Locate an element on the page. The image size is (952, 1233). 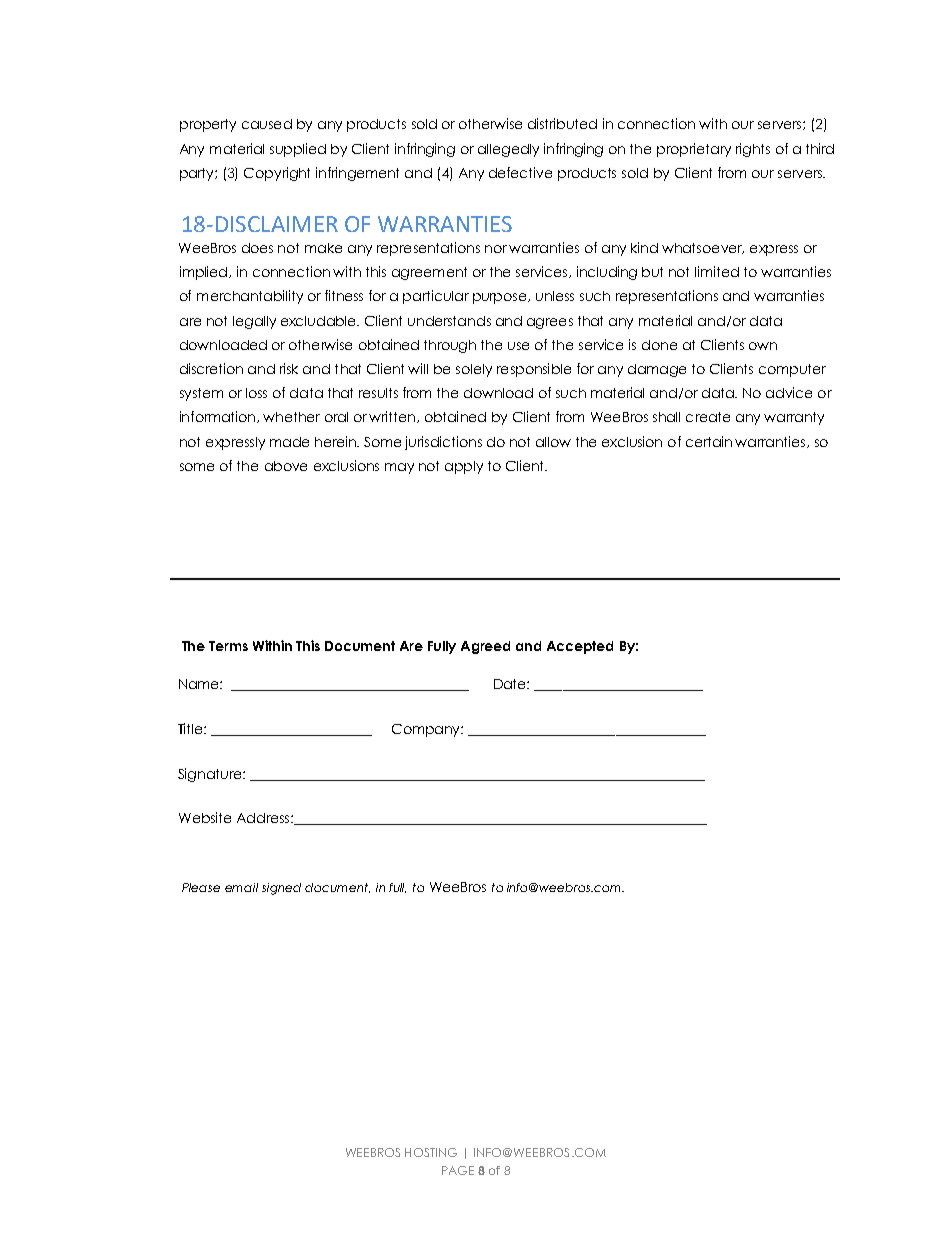
Accepted is located at coordinates (580, 647).
